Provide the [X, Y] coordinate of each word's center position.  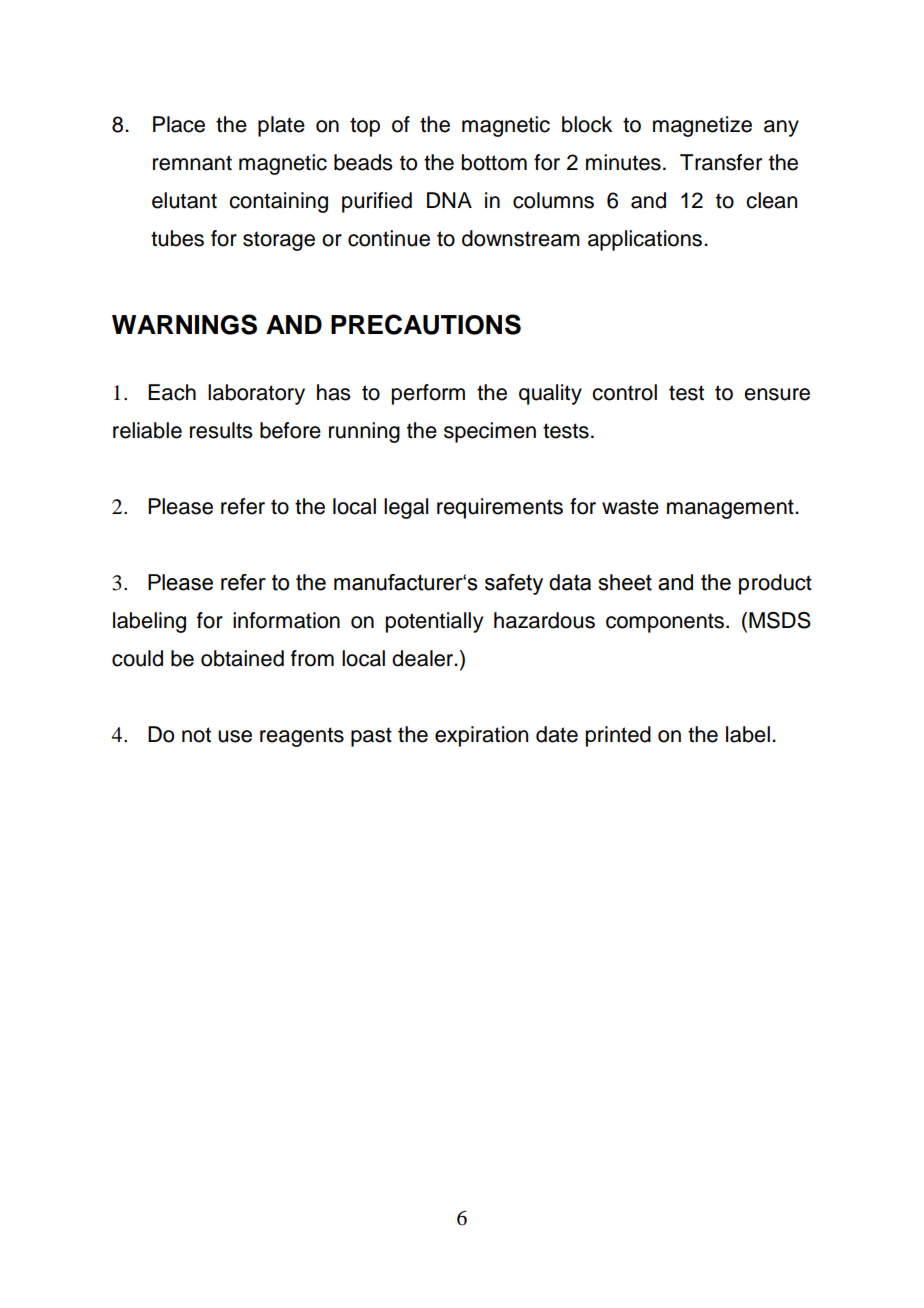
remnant [192, 163]
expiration [481, 736]
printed [618, 736]
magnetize [702, 126]
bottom [494, 162]
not [196, 735]
